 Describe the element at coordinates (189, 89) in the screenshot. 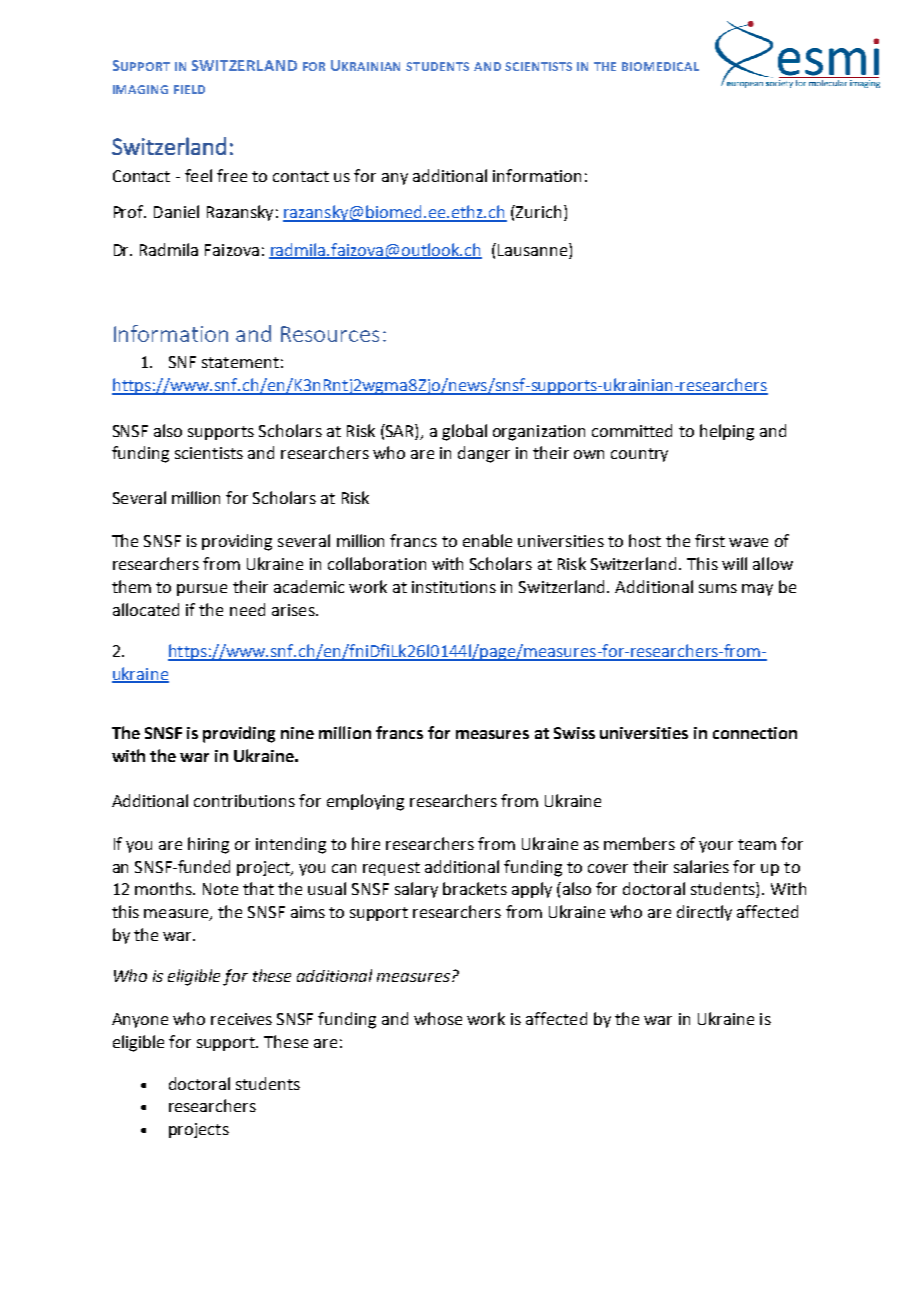

I see `FIELD` at that location.
